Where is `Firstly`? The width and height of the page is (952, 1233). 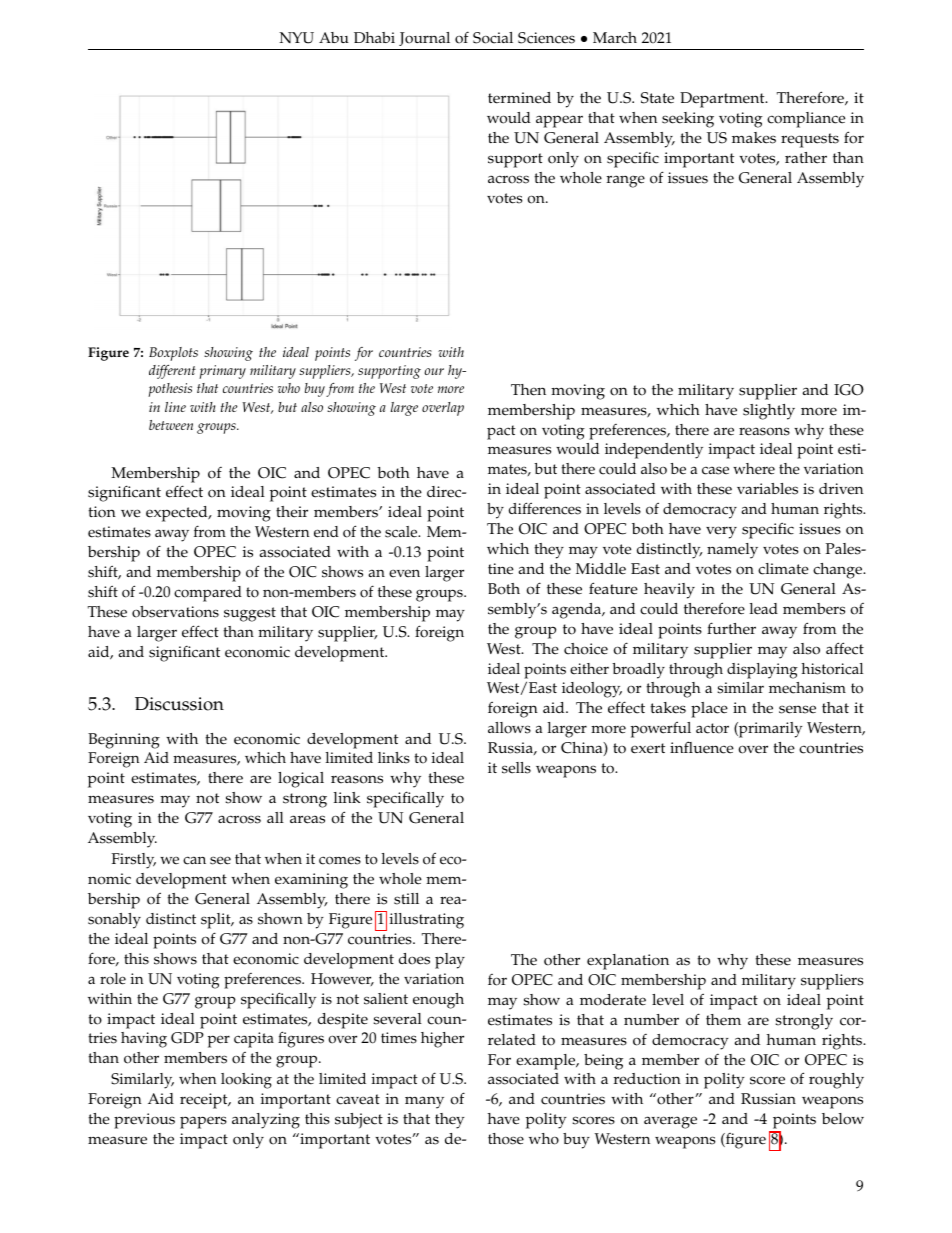 Firstly is located at coordinates (133, 861).
